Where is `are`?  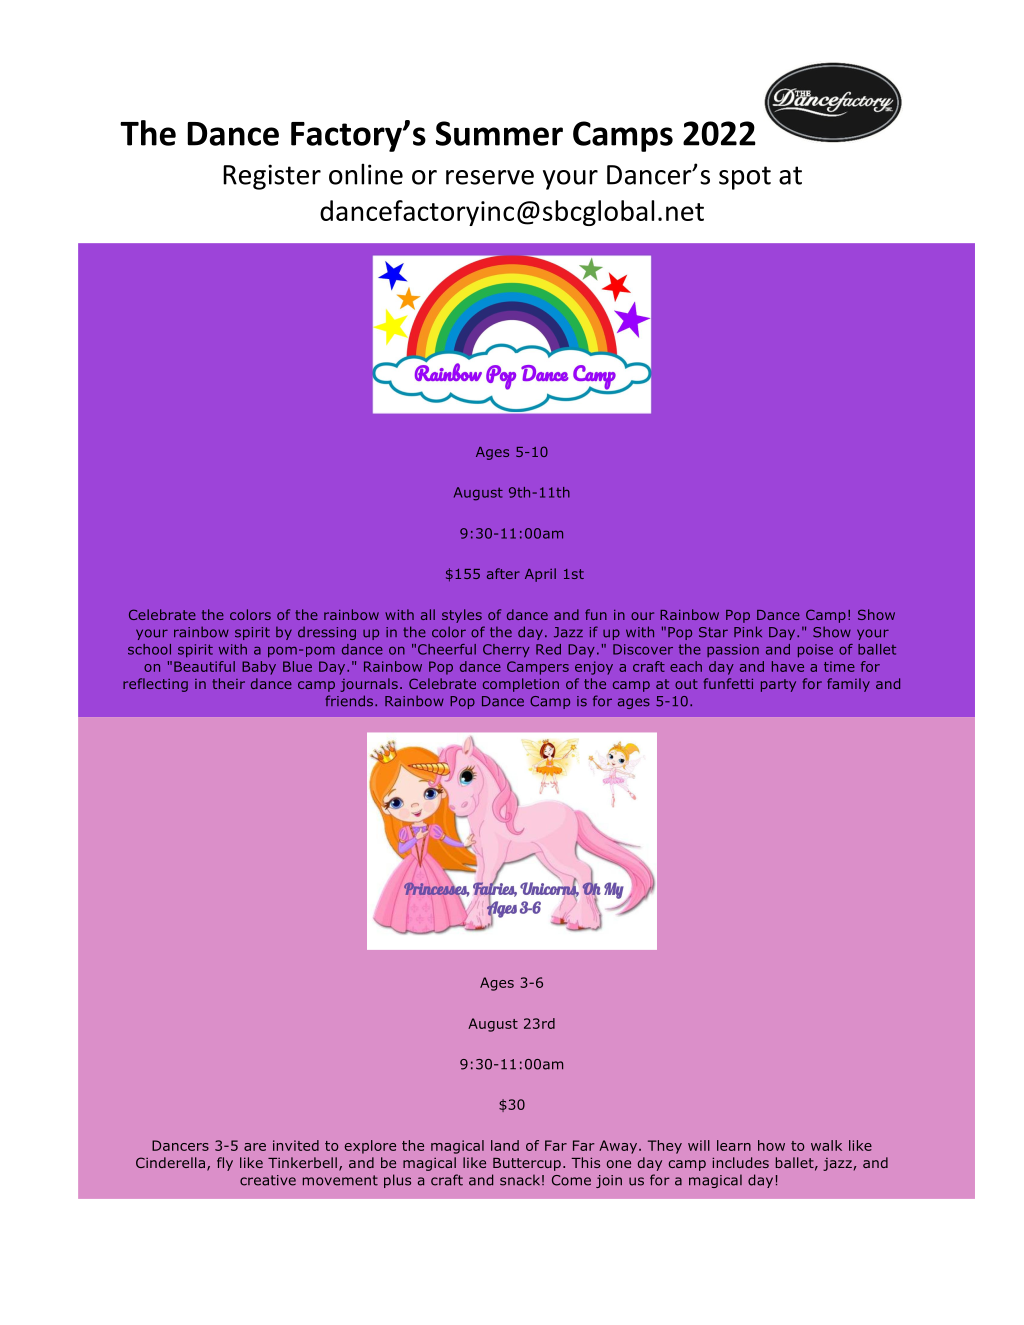
are is located at coordinates (255, 1147).
